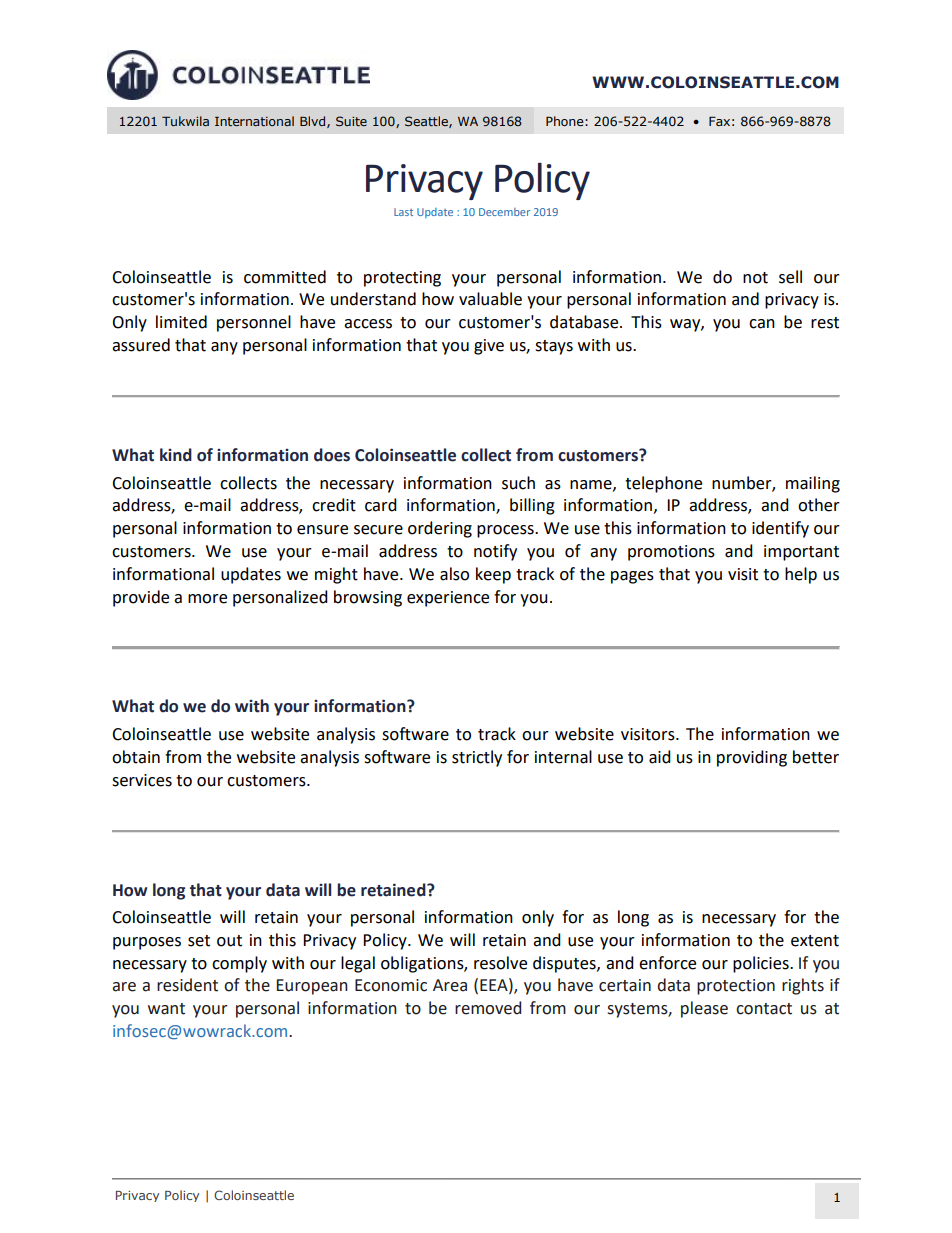 The height and width of the document is (1233, 952). I want to click on help, so click(801, 575).
